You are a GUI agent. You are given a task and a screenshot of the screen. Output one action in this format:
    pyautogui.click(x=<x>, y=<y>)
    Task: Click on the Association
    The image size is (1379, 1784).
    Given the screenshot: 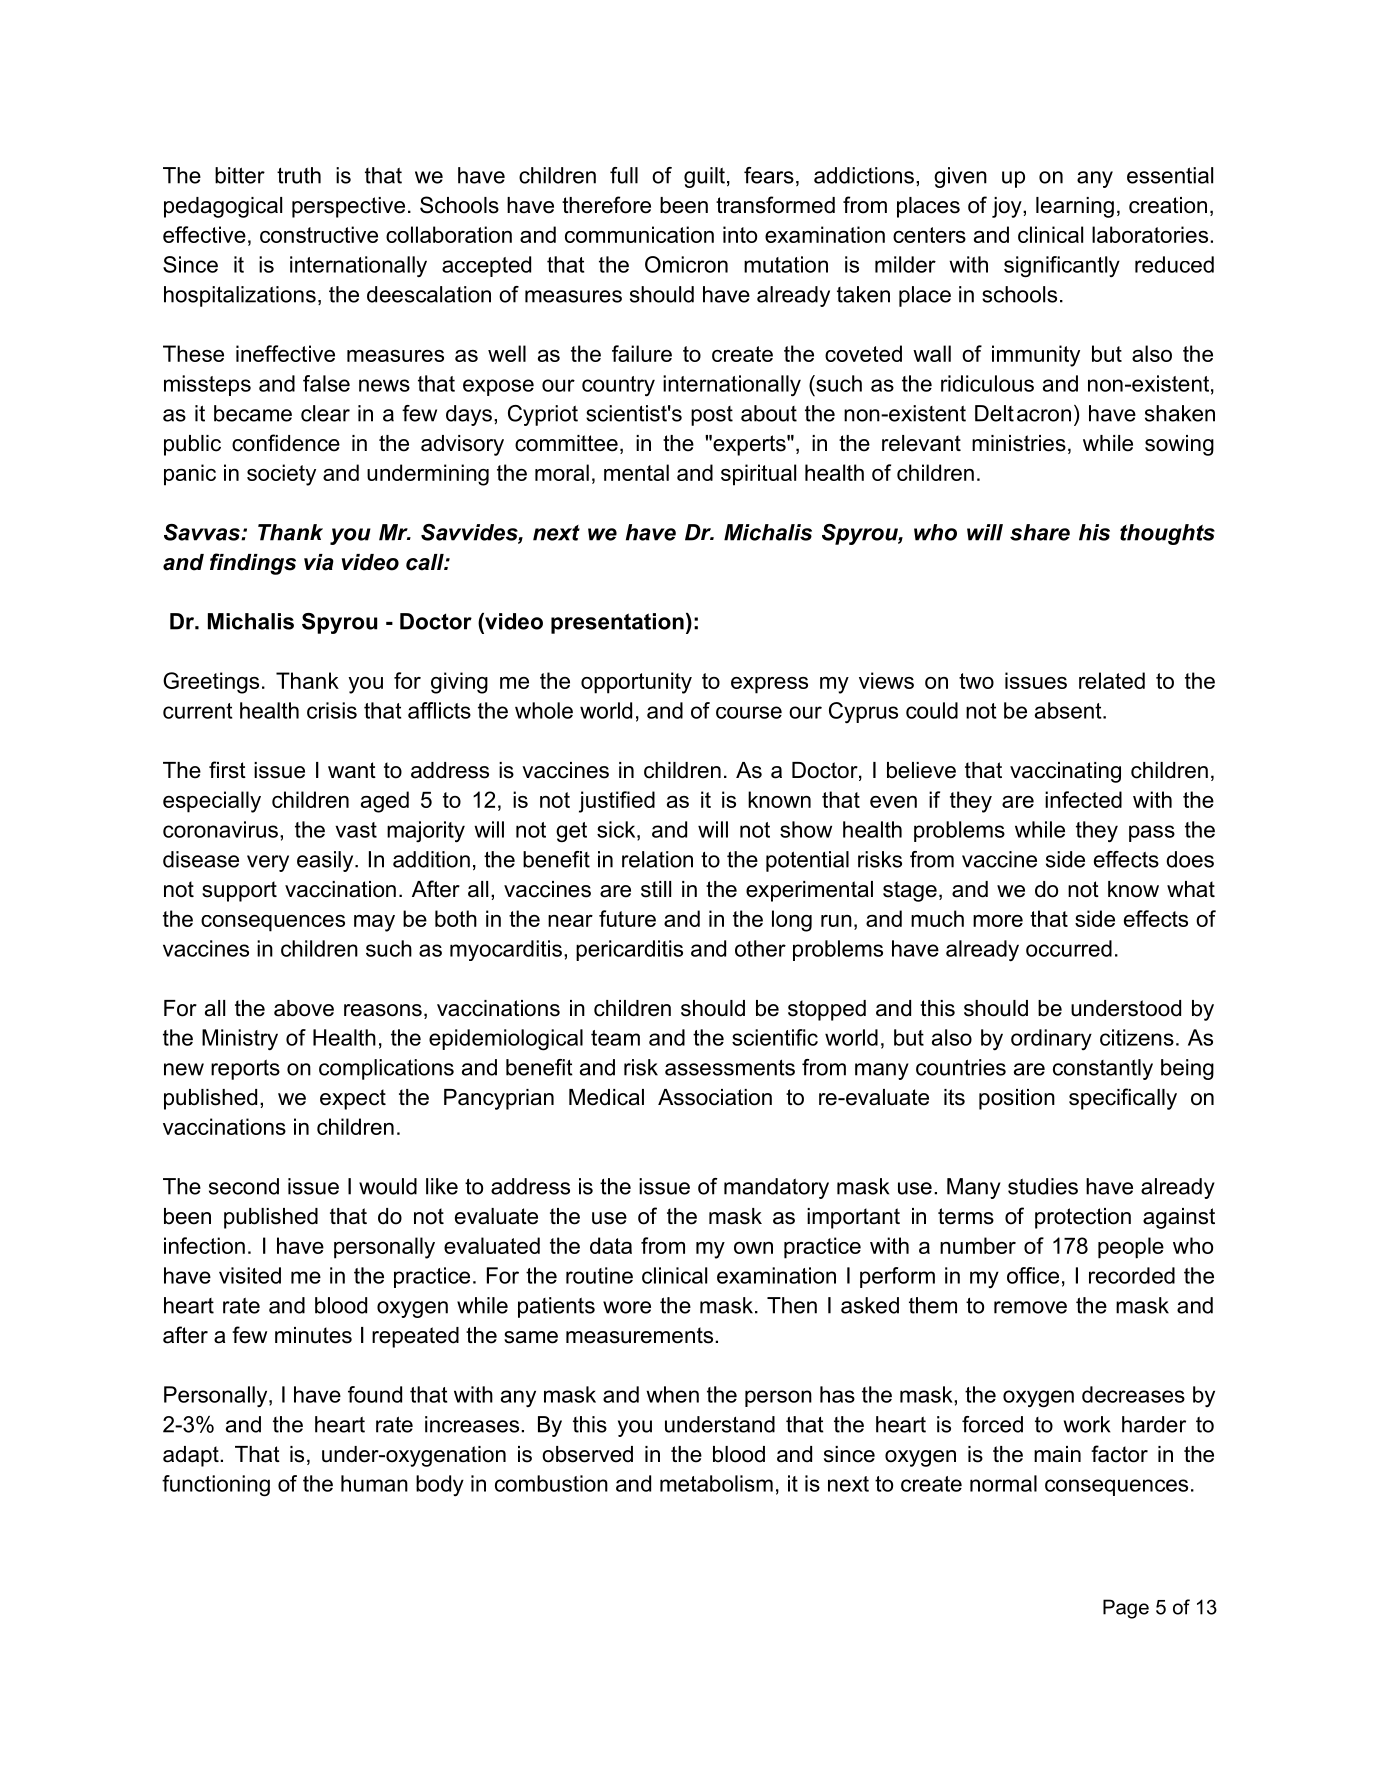 What is the action you would take?
    pyautogui.click(x=715, y=1097)
